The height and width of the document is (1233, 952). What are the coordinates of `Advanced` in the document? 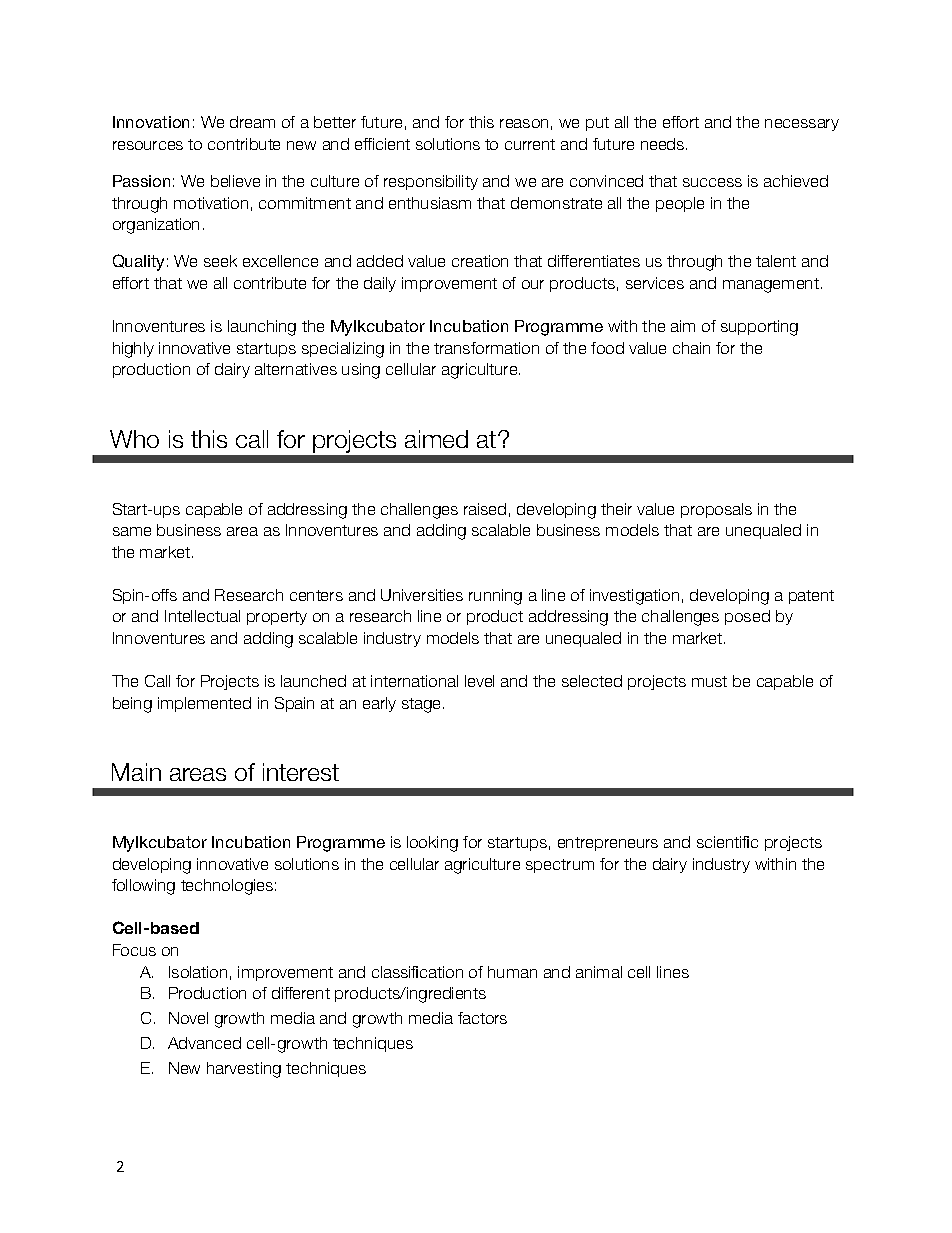 It's located at (204, 1043).
